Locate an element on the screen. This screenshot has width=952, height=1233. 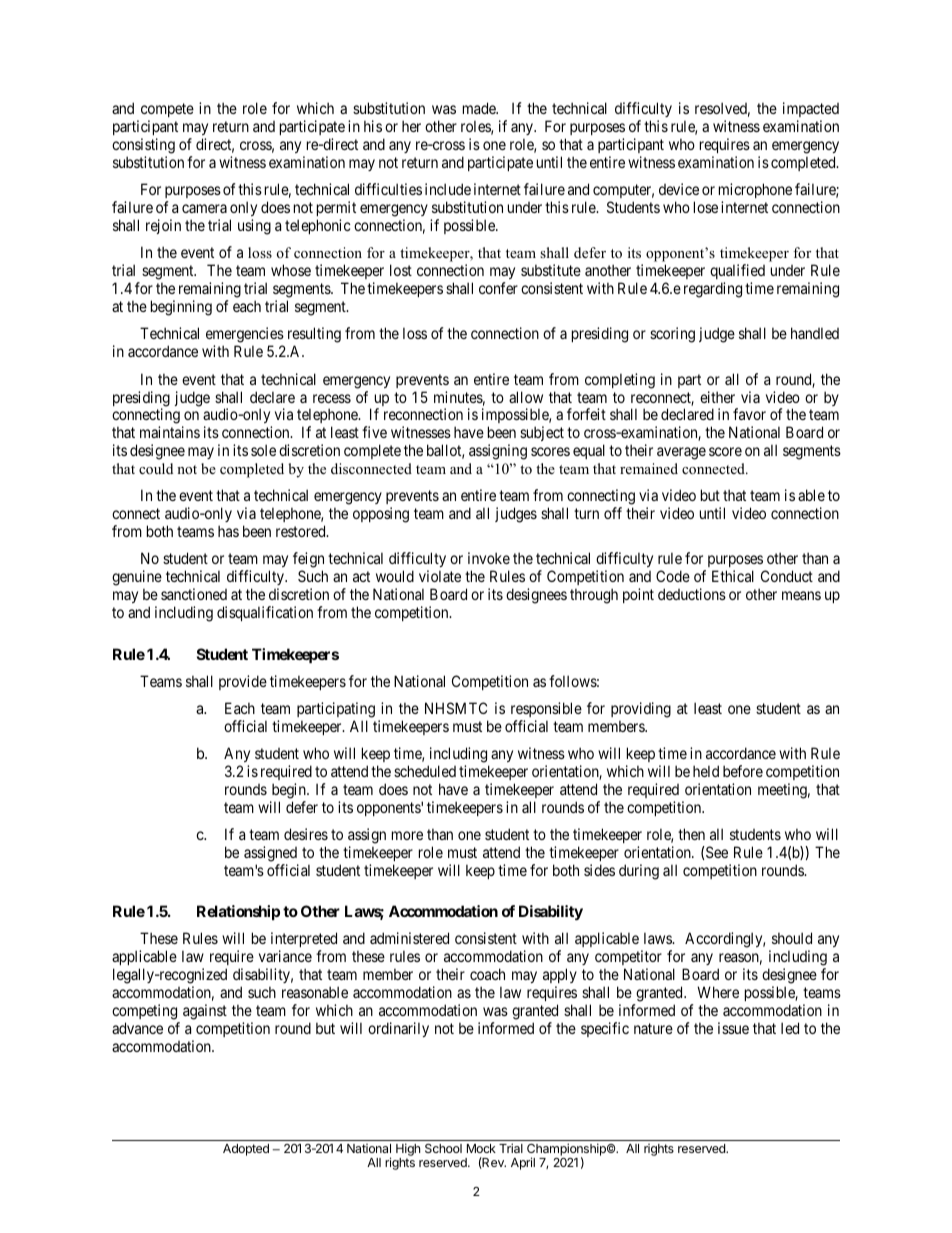
coach is located at coordinates (487, 974).
